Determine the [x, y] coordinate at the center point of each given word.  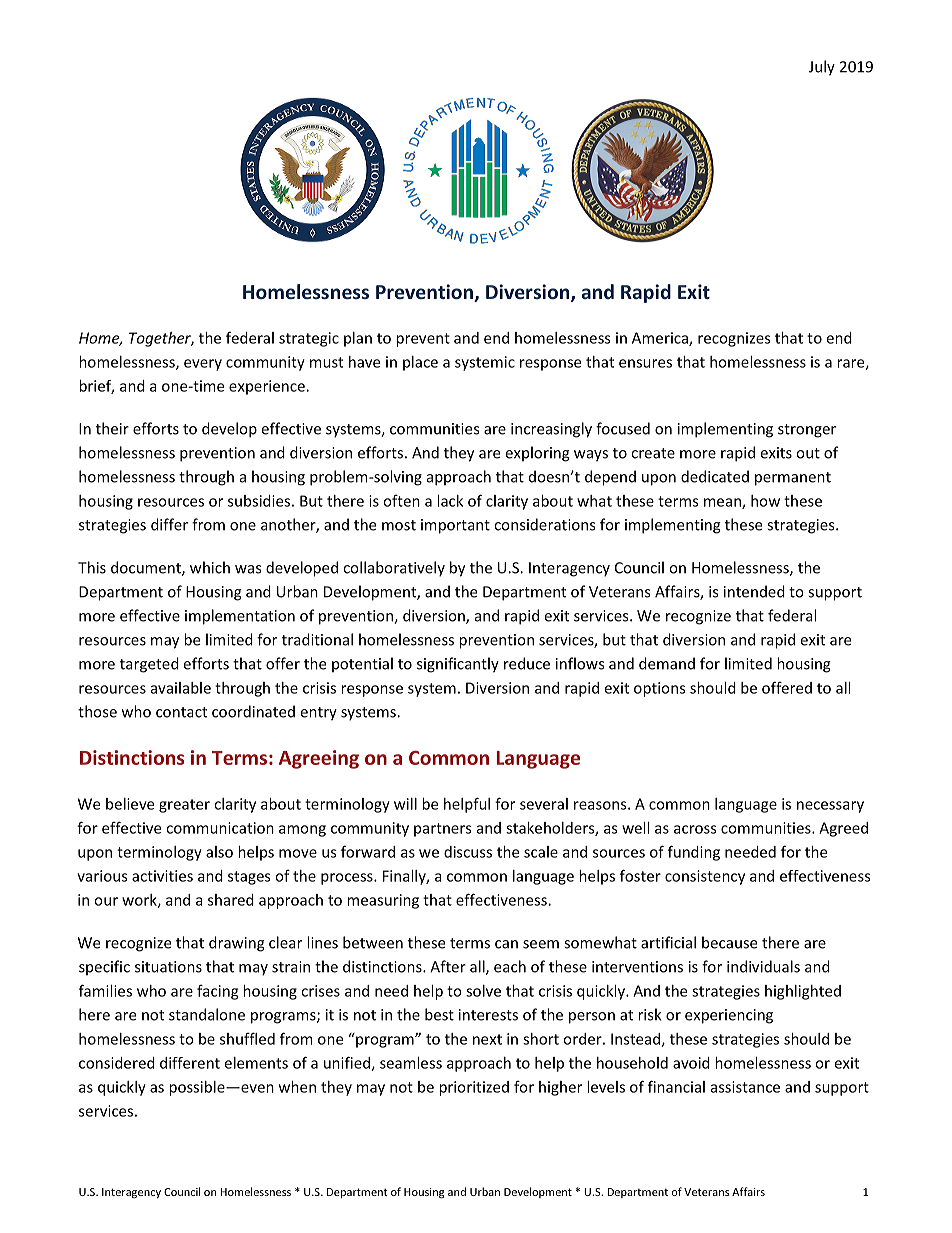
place [420, 363]
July [822, 68]
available [181, 688]
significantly [458, 665]
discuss [468, 852]
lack [450, 501]
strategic [309, 339]
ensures [645, 363]
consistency [705, 877]
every [203, 365]
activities [162, 876]
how [765, 501]
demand [667, 663]
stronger [807, 431]
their [112, 428]
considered [117, 1063]
